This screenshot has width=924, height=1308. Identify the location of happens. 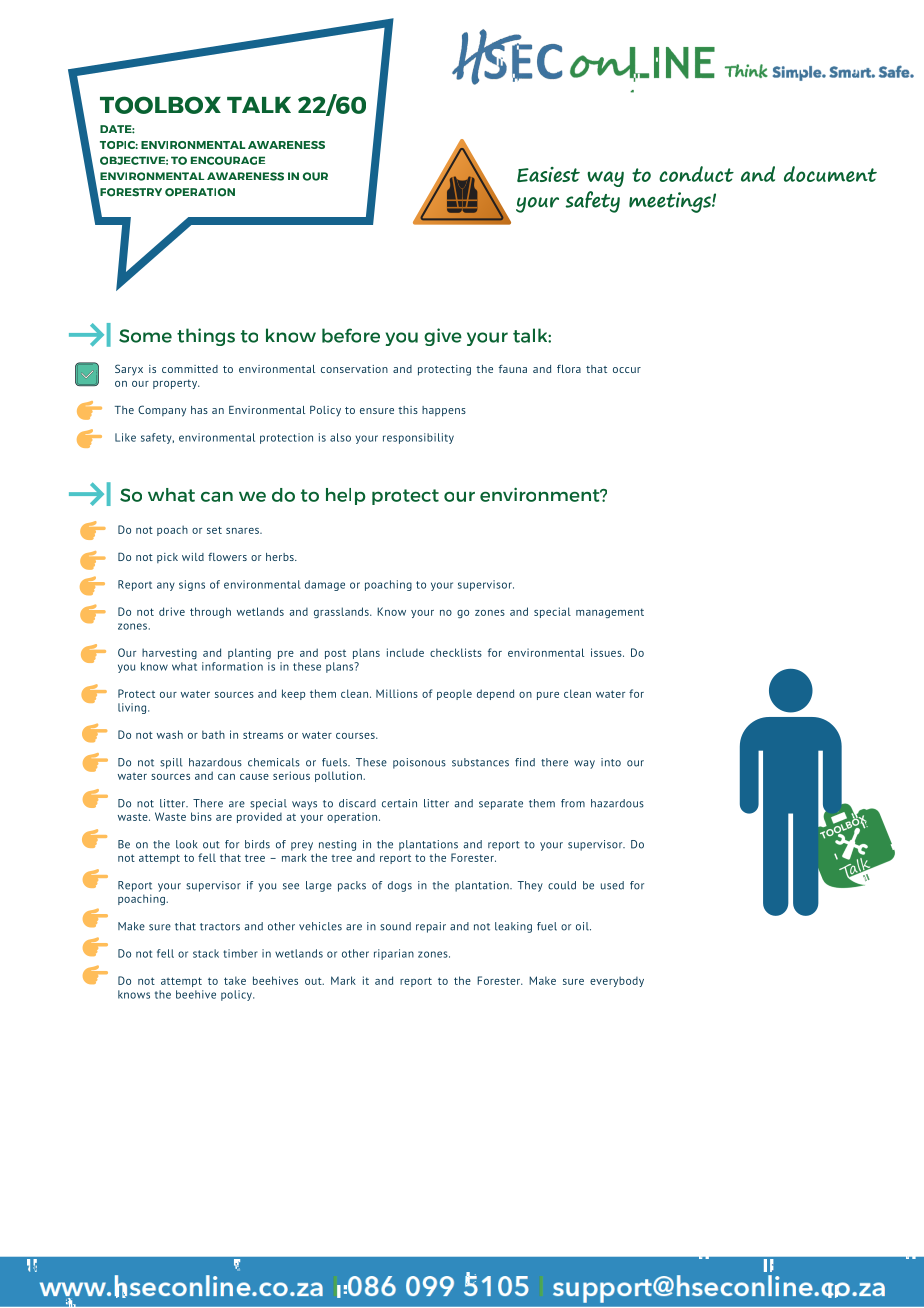
(444, 411).
